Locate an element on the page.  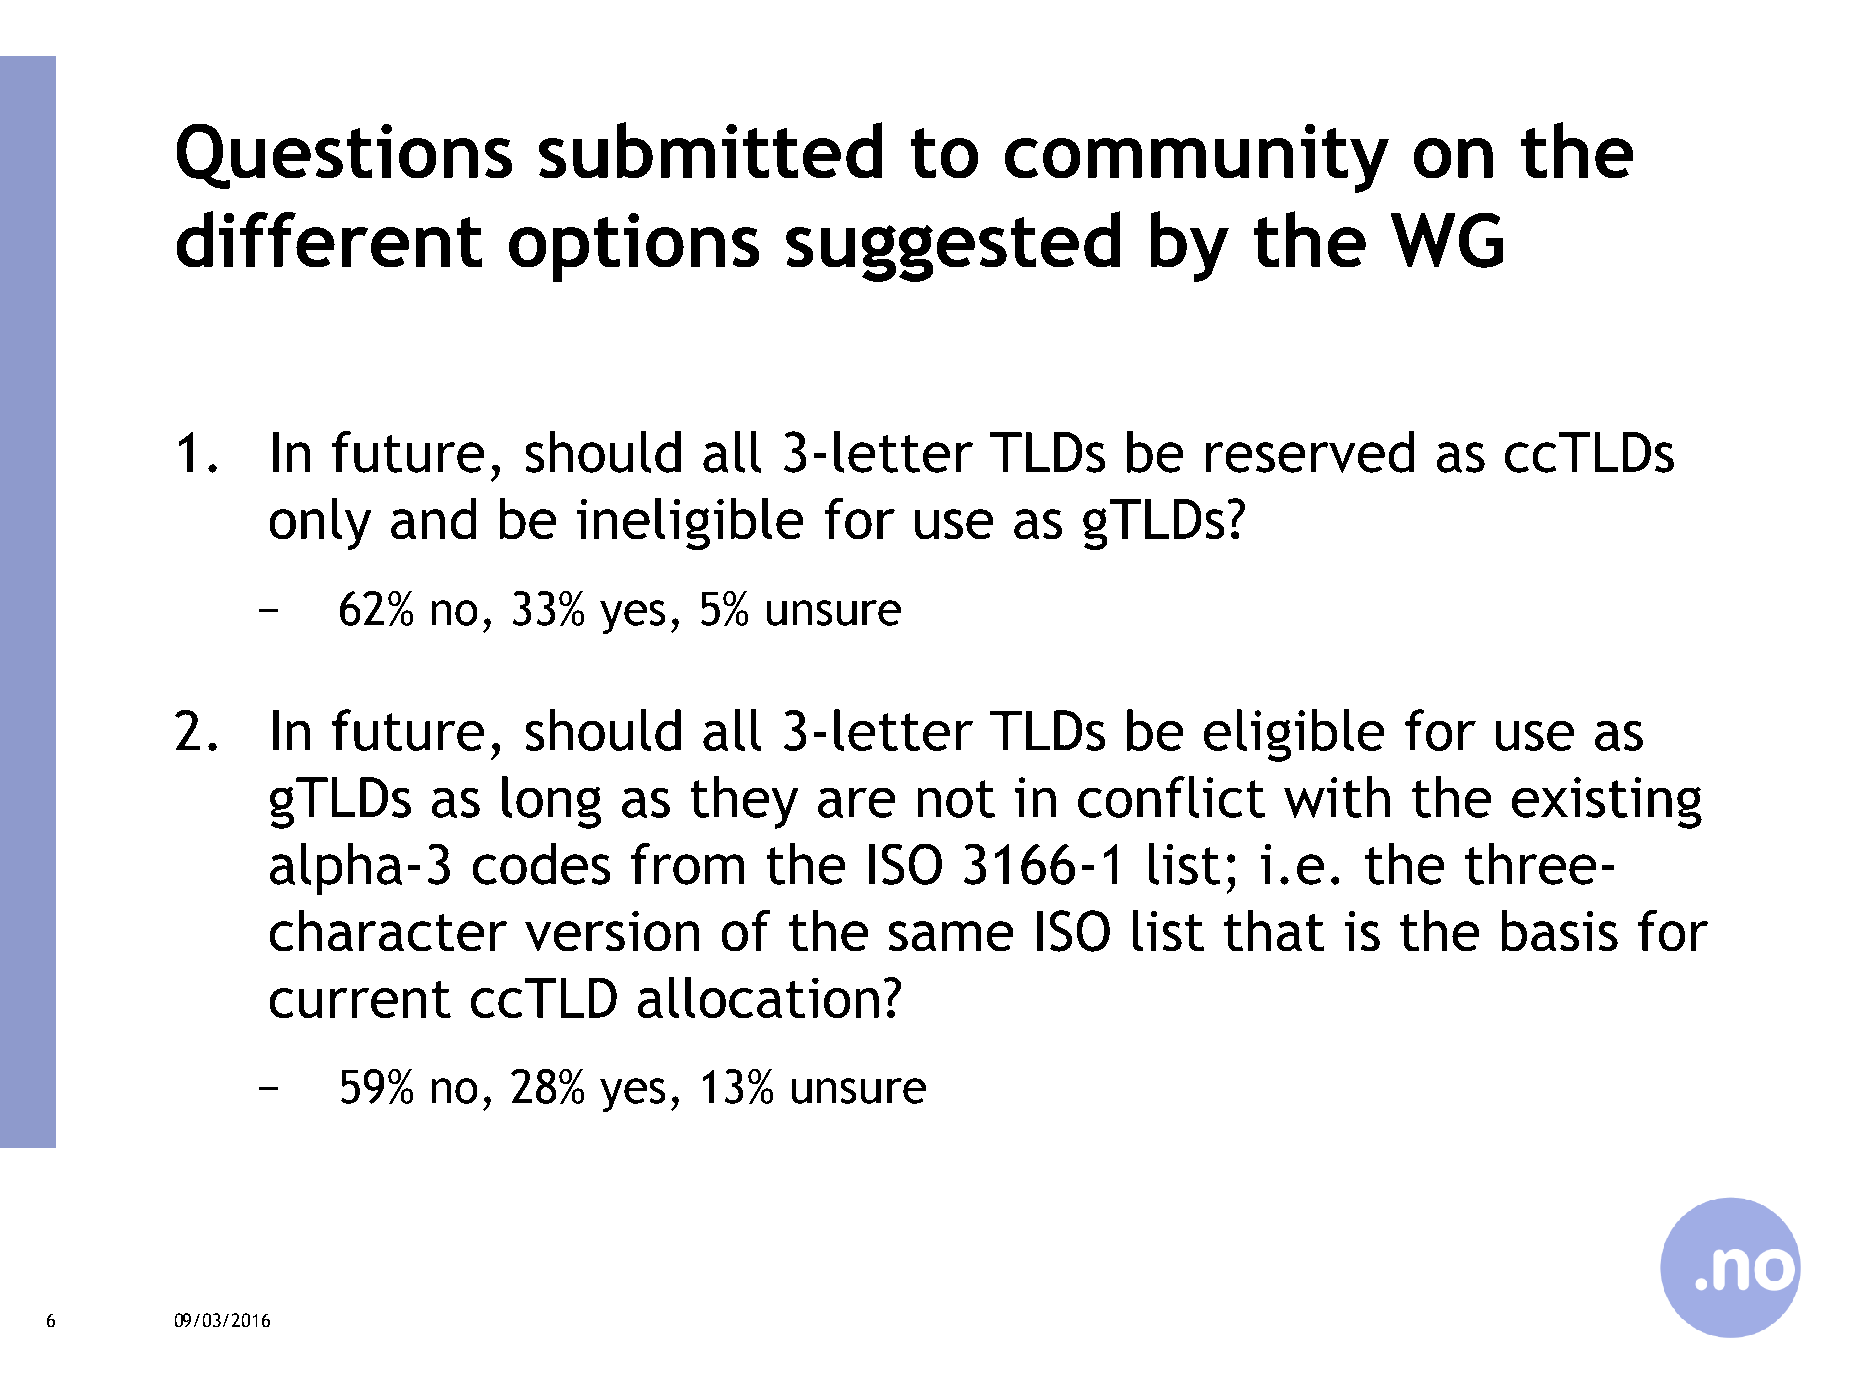
with is located at coordinates (1337, 797).
